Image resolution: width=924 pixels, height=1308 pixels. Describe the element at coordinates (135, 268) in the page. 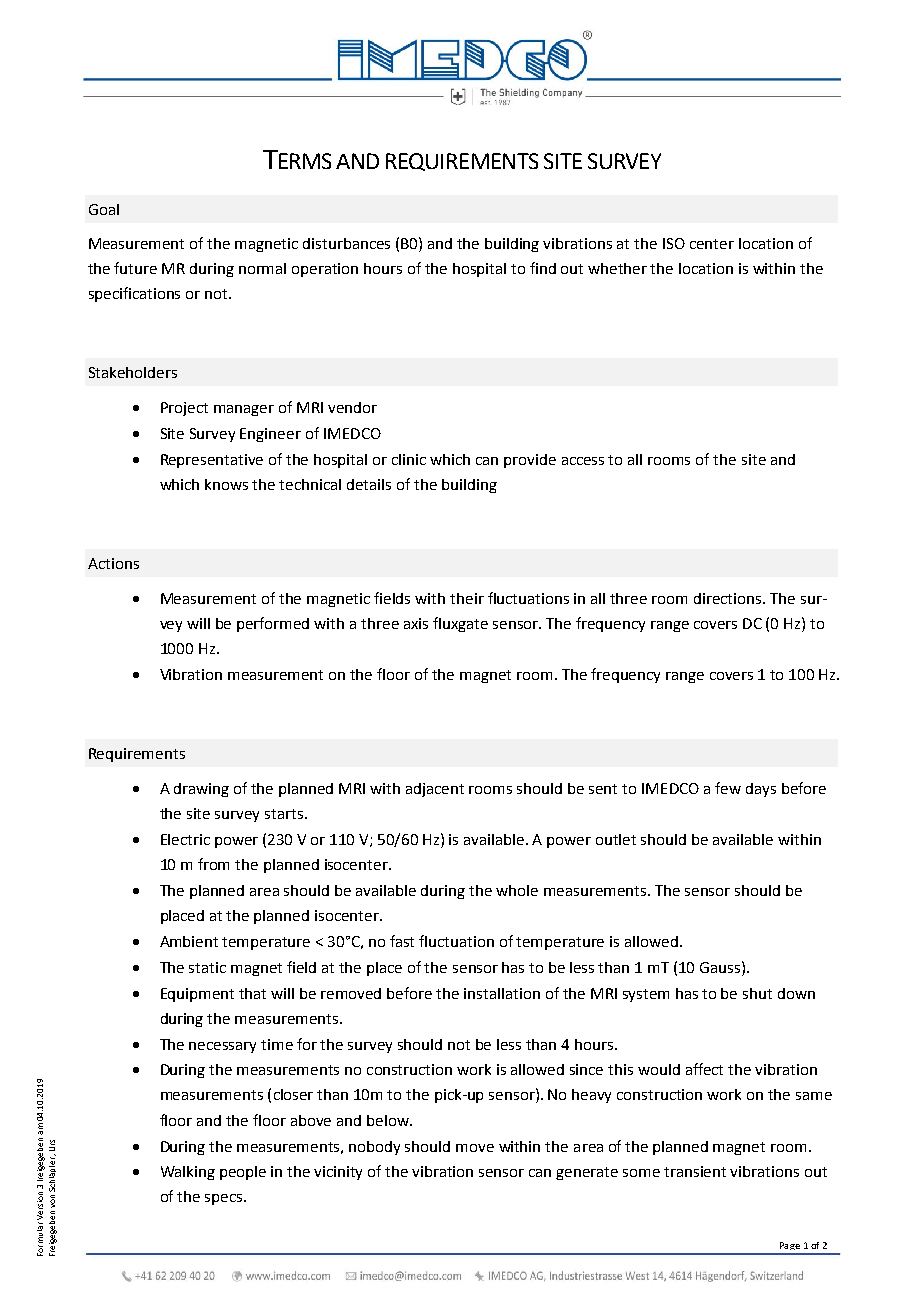

I see `future` at that location.
